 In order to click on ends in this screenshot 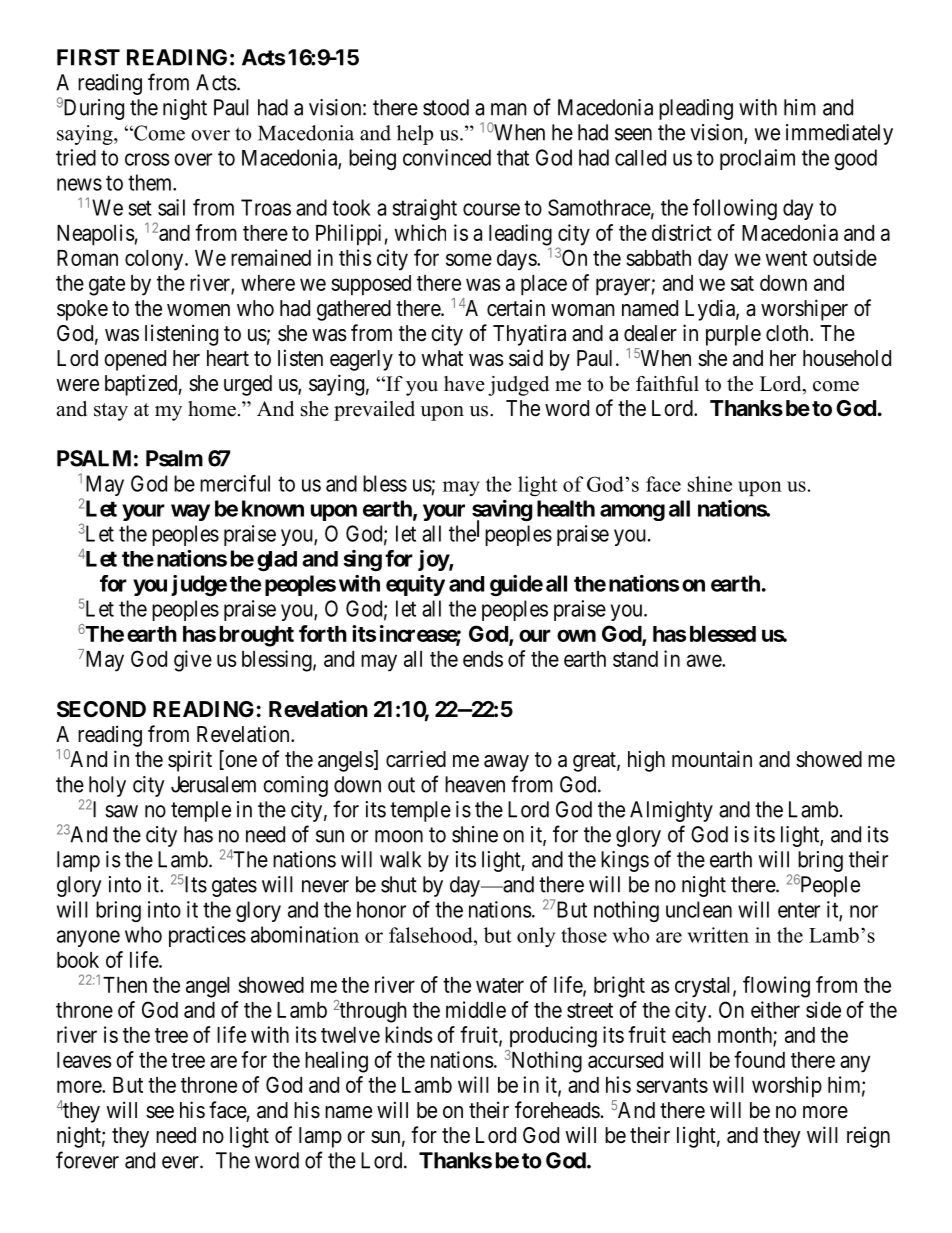, I will do `click(483, 659)`.
